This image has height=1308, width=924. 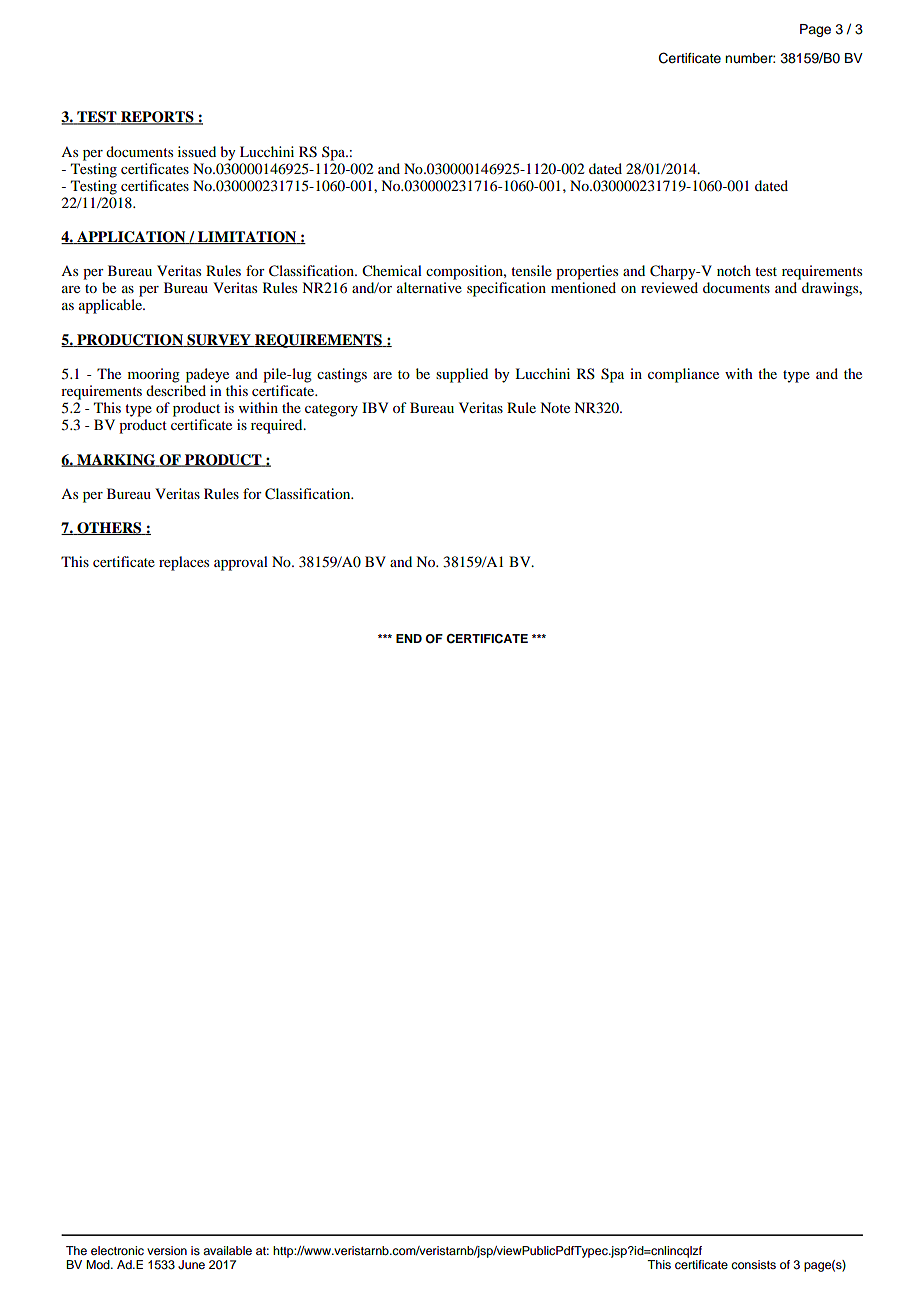 I want to click on END, so click(x=409, y=638).
